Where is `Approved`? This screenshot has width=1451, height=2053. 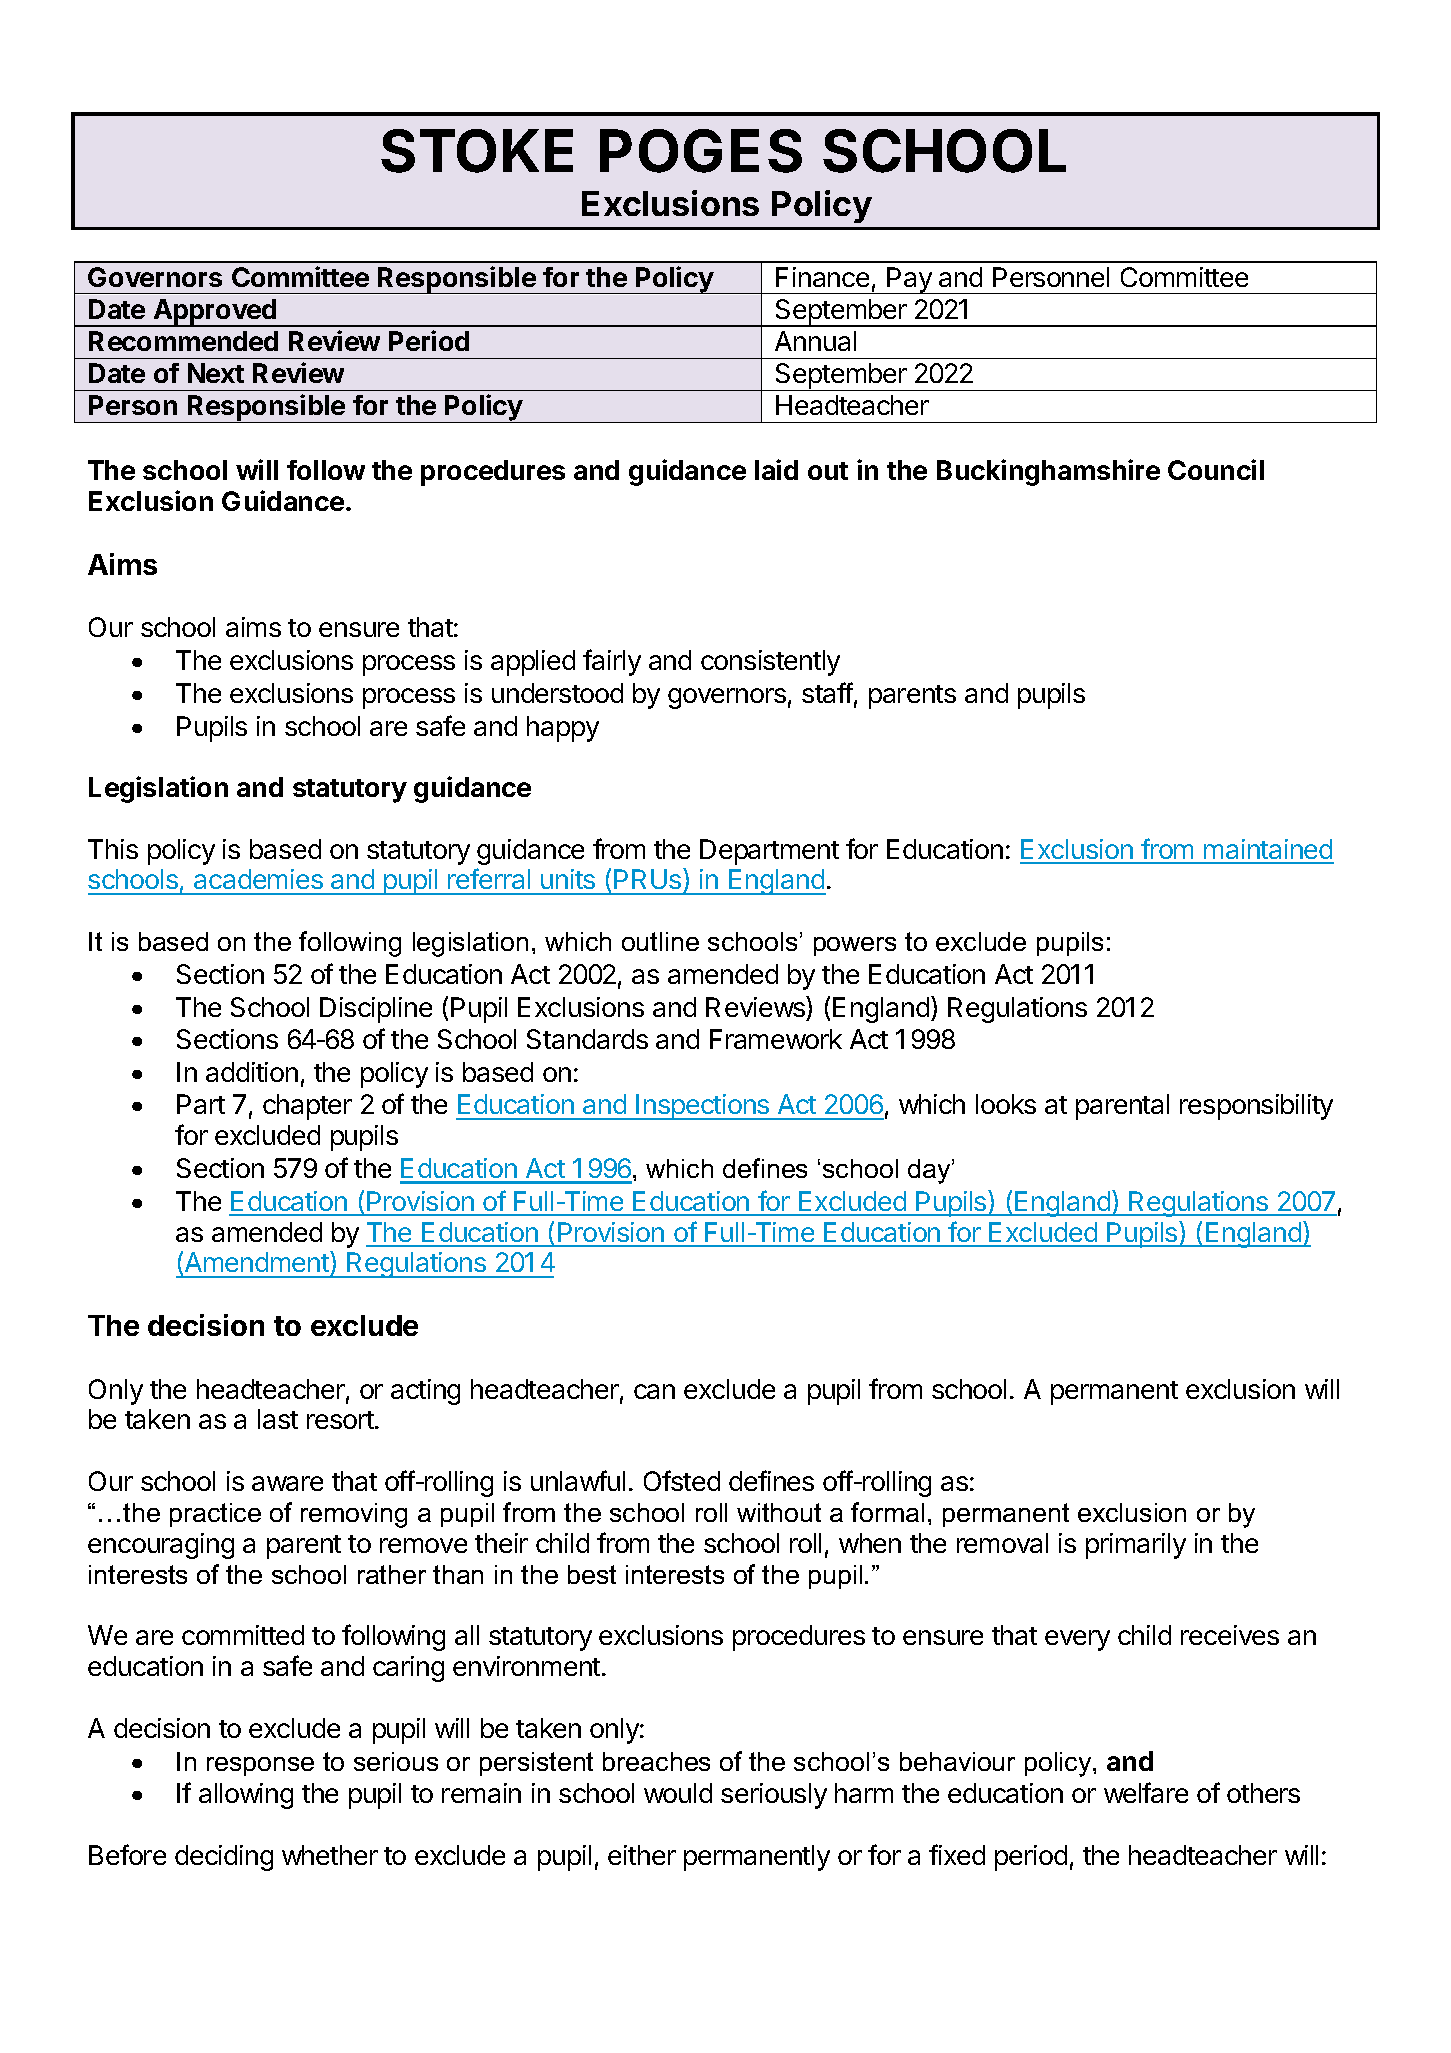
Approved is located at coordinates (215, 313).
